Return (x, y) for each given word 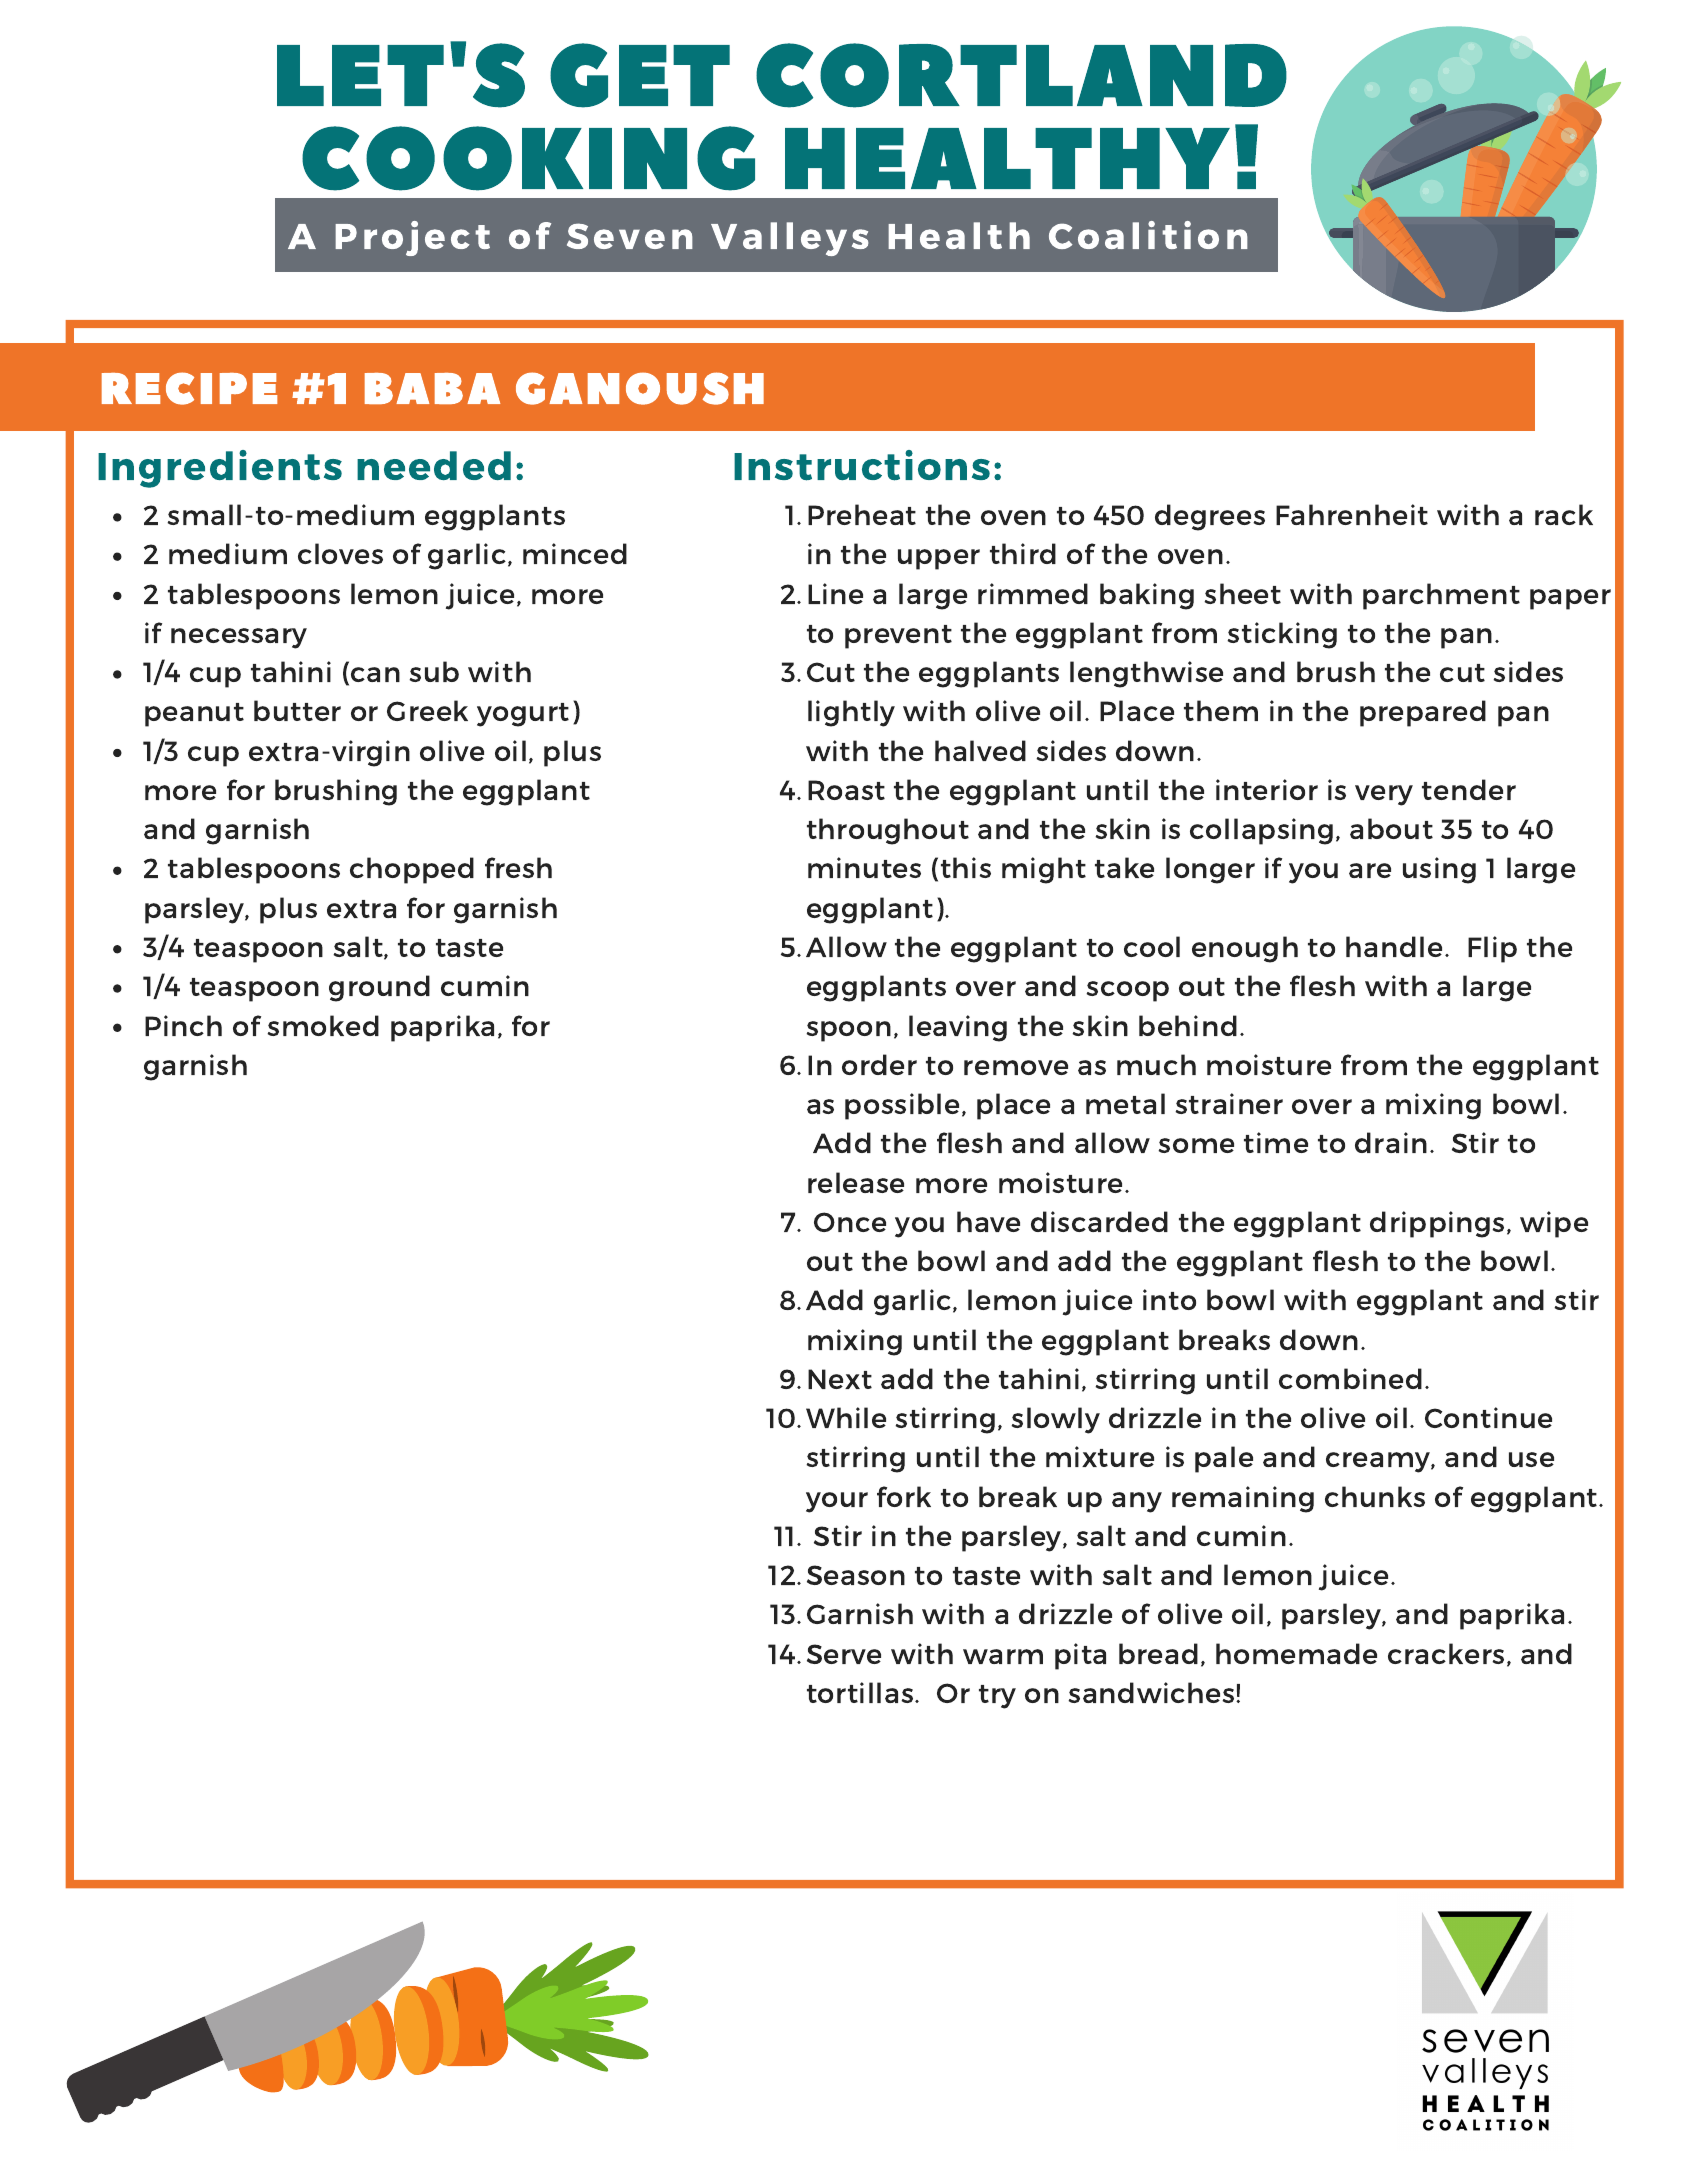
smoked (323, 1025)
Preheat (862, 514)
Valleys (790, 239)
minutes (864, 867)
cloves (340, 553)
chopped (412, 870)
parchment (1441, 596)
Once (850, 1222)
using (1439, 870)
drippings (1437, 1224)
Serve (844, 1654)
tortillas (861, 1692)
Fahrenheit (1352, 514)
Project (412, 238)
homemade (1296, 1653)
